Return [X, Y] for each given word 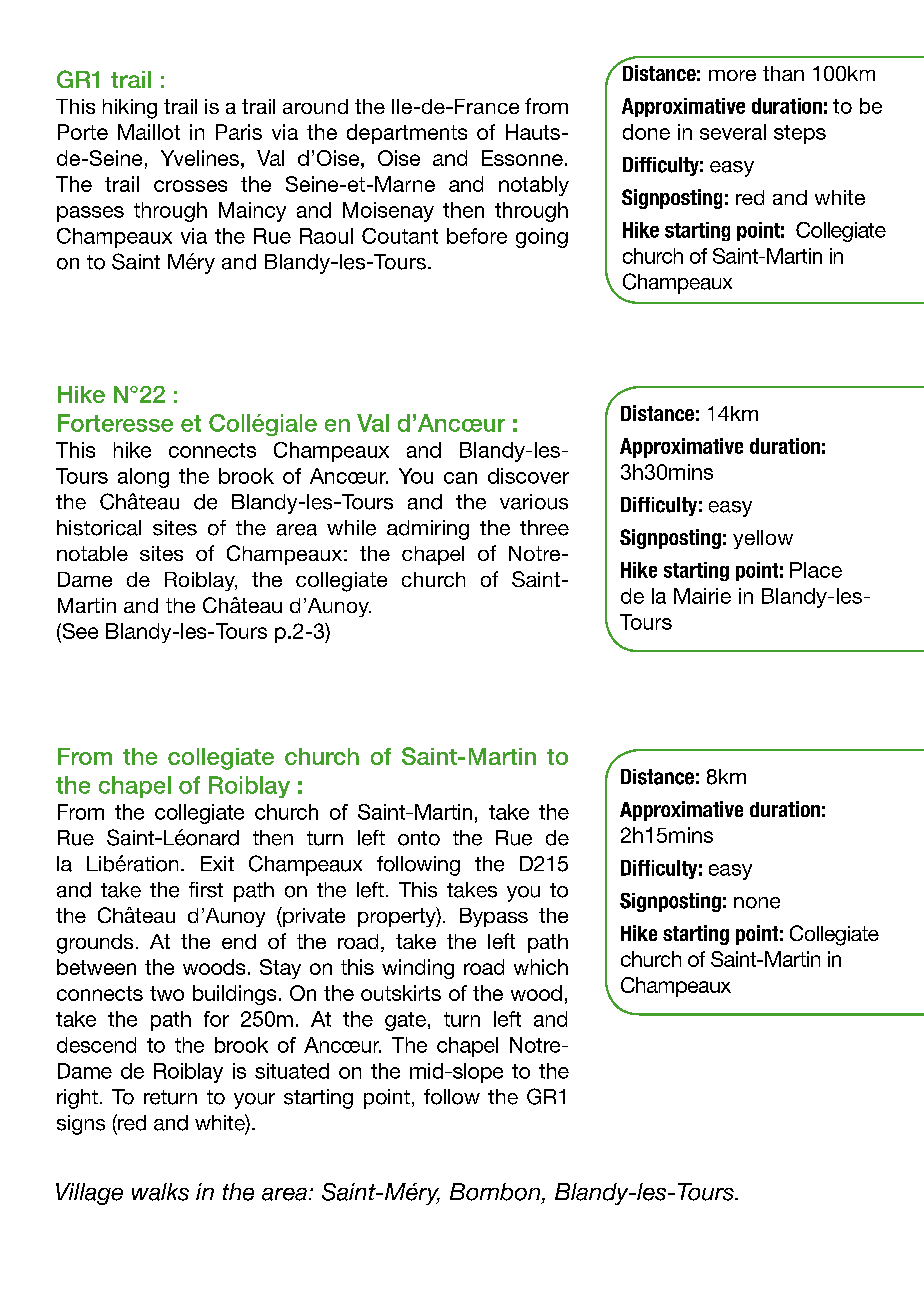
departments [407, 134]
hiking [130, 109]
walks [160, 1192]
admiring [428, 530]
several [733, 132]
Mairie [702, 596]
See [79, 632]
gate [405, 1021]
